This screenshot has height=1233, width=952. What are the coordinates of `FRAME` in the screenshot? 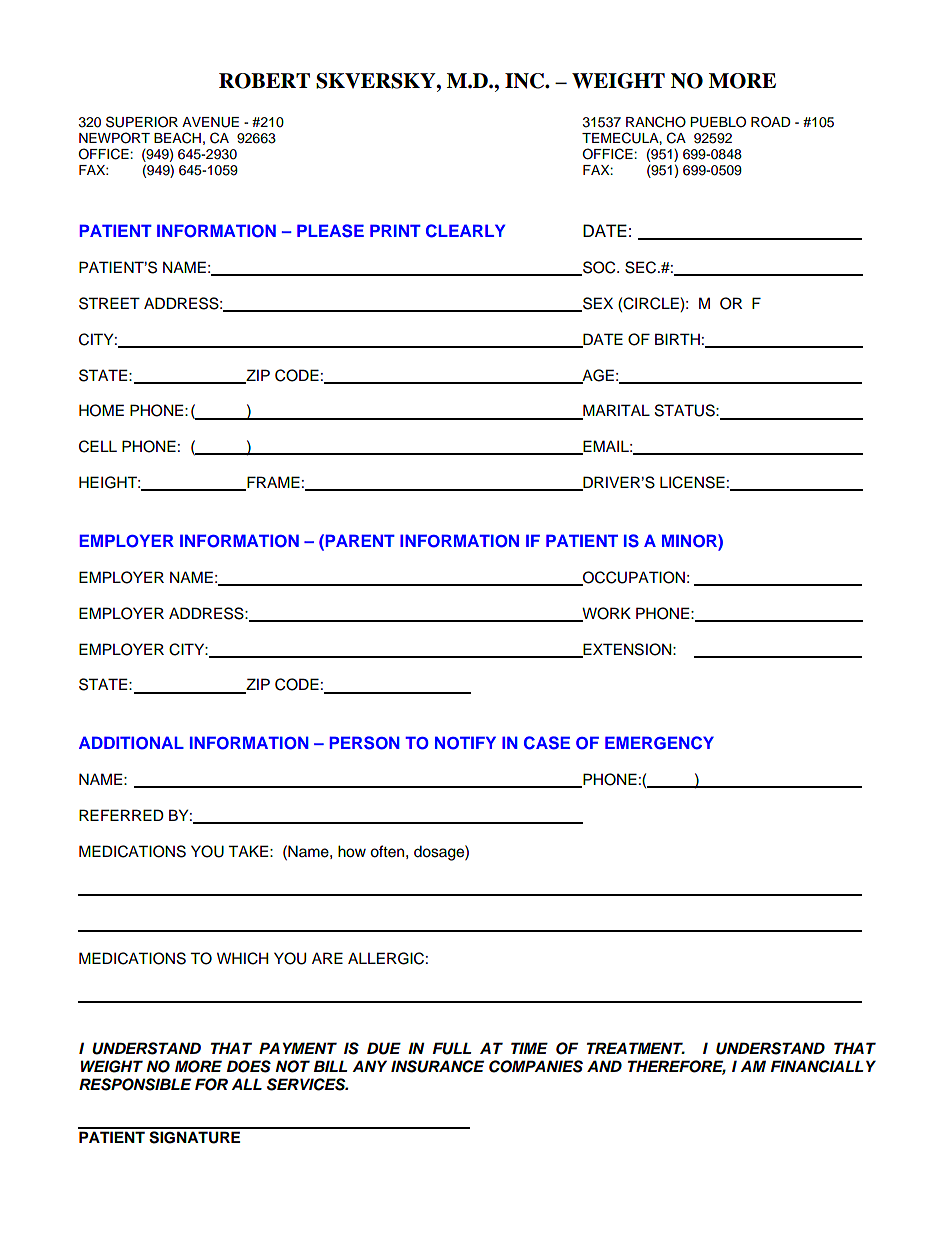 It's located at (272, 483).
